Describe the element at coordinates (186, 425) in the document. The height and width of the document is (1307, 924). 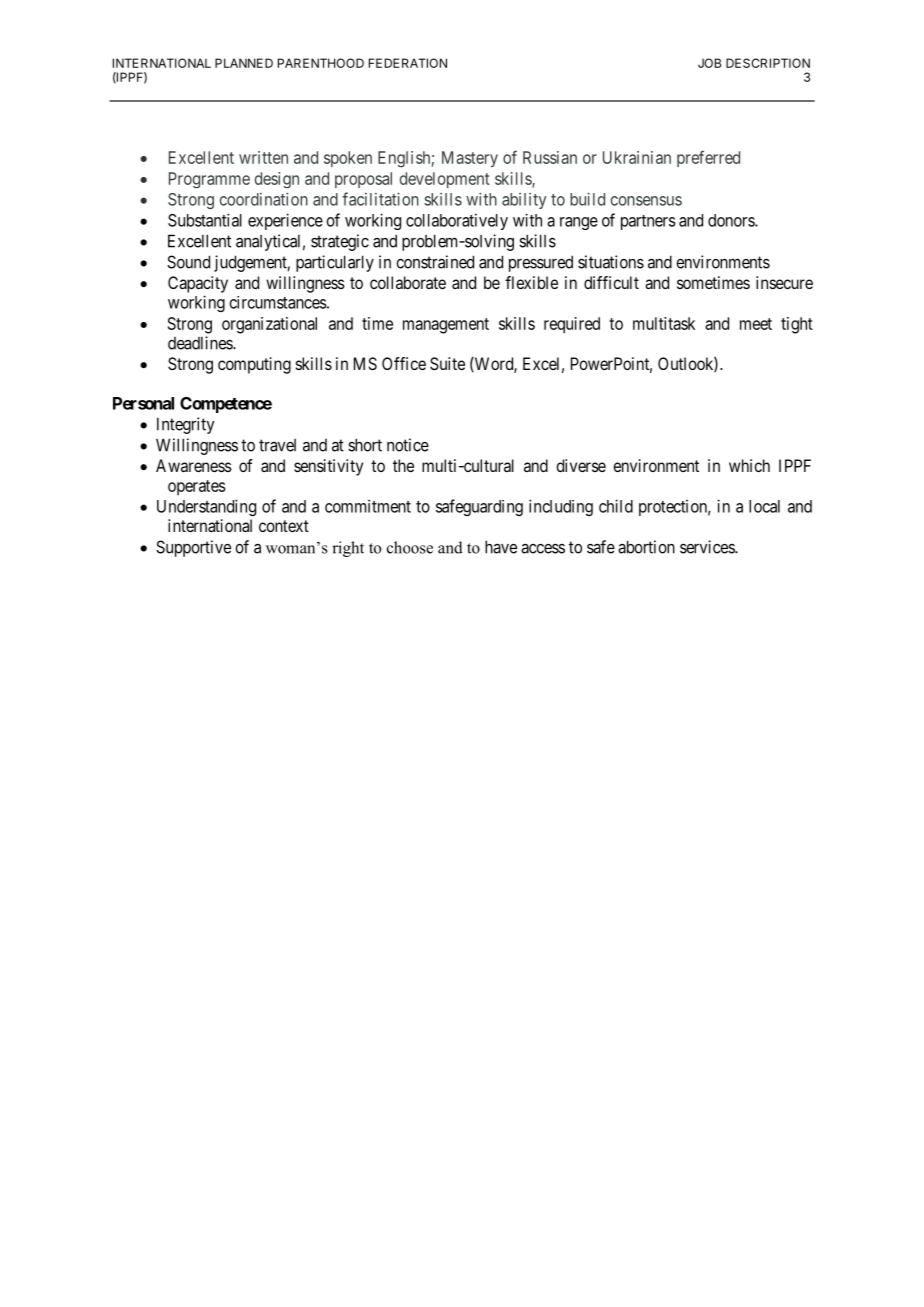
I see `Integrity` at that location.
